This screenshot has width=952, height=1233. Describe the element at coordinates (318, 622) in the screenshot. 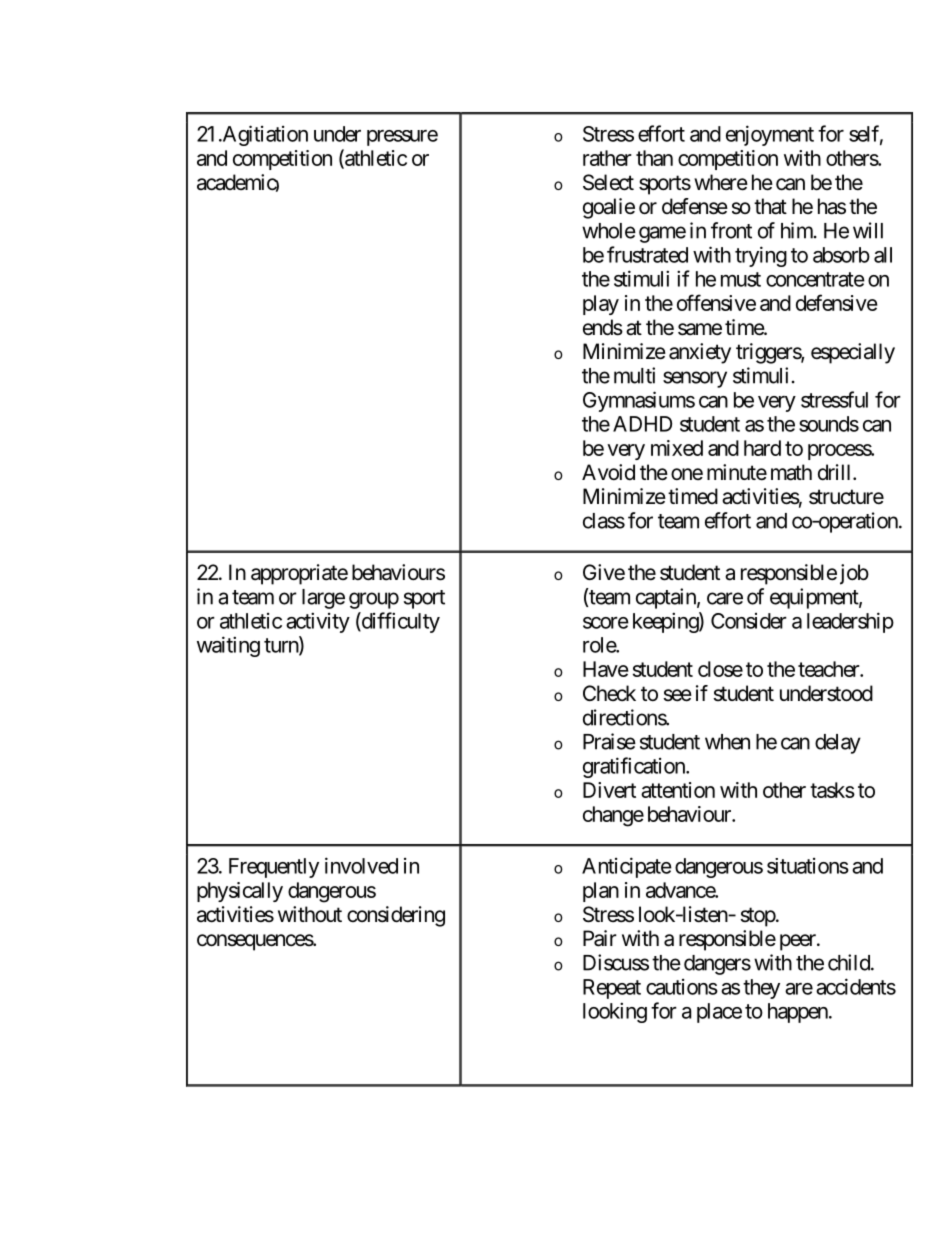

I see `activity` at that location.
